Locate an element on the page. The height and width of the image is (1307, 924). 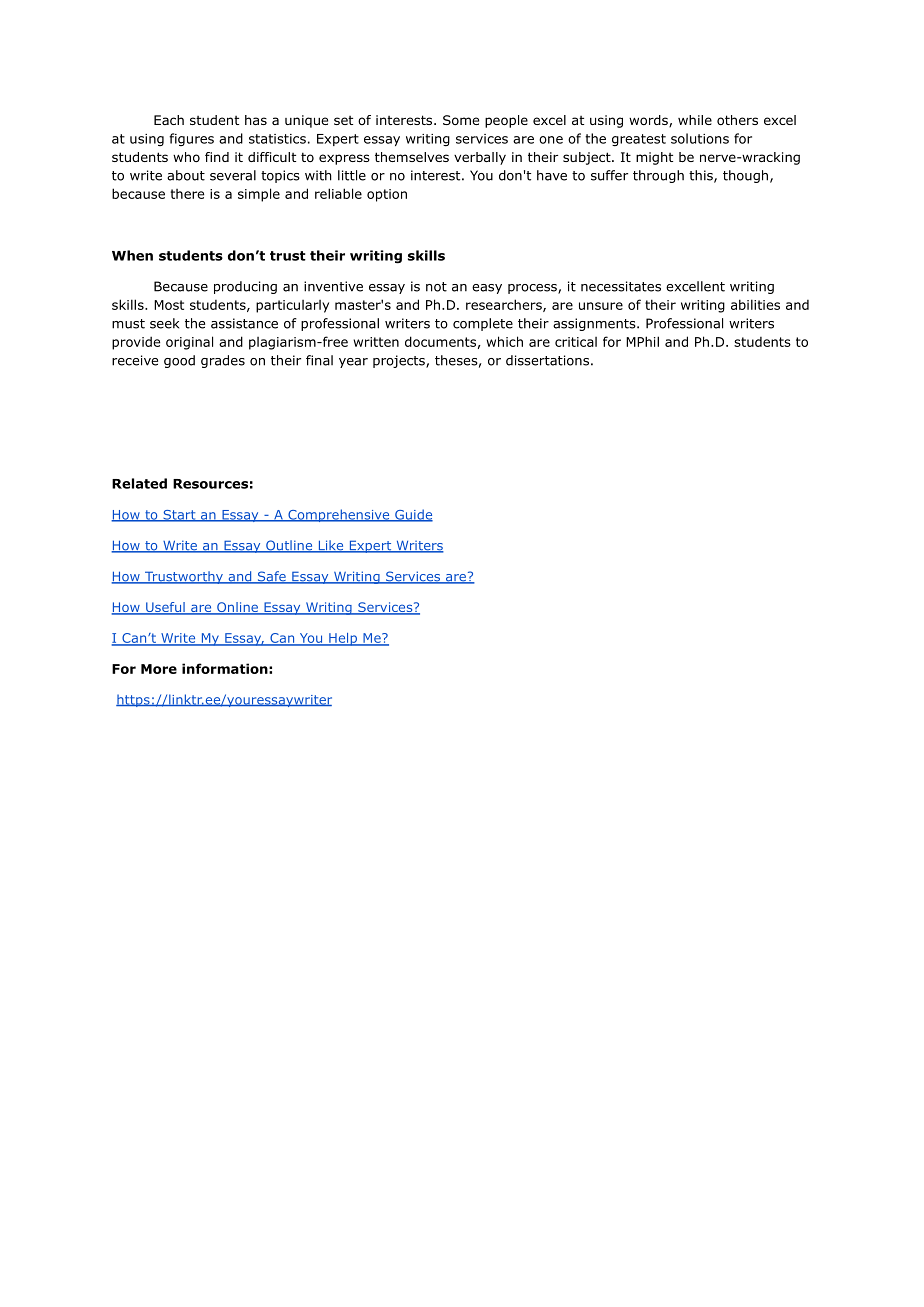
Help is located at coordinates (343, 639).
